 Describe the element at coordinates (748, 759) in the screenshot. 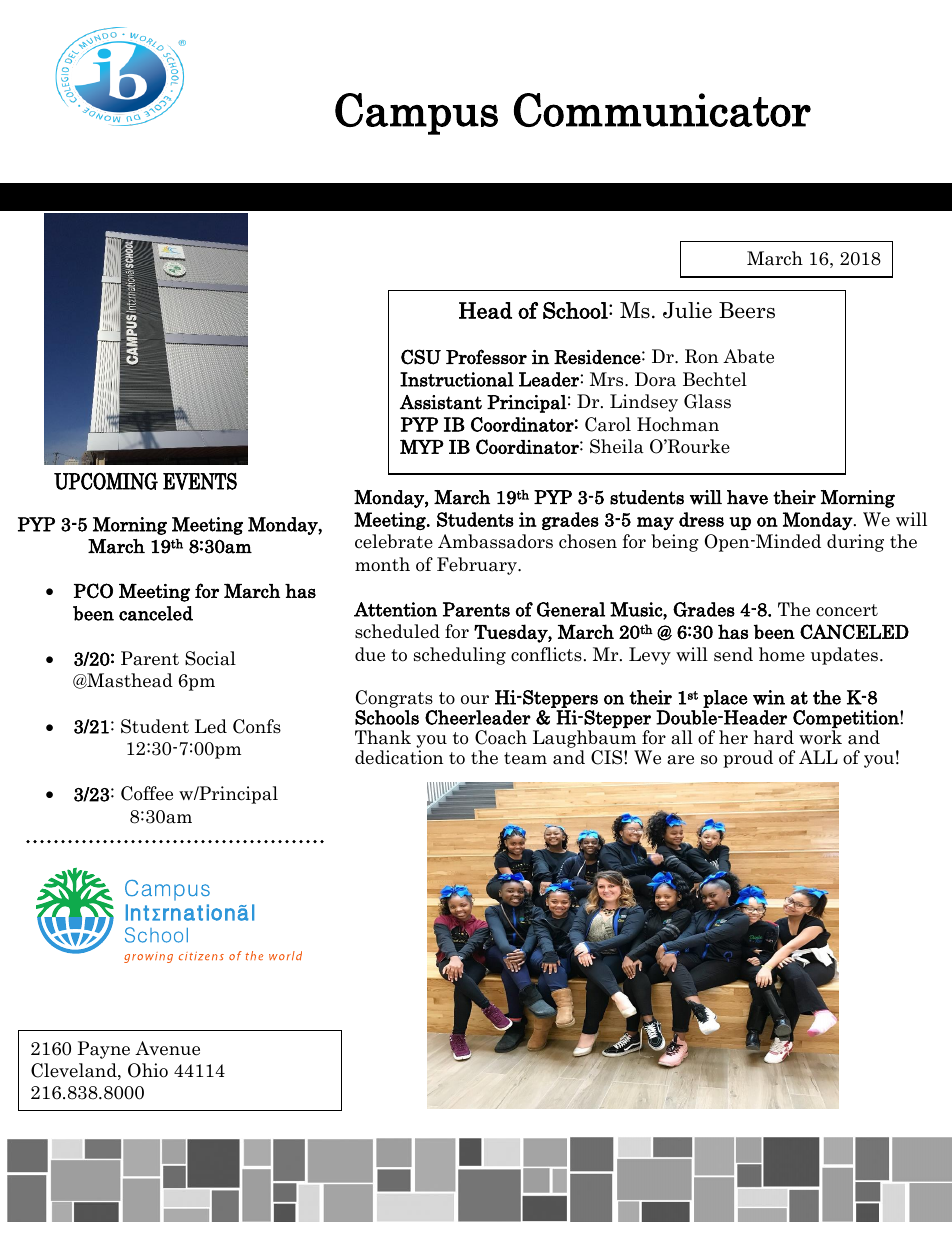

I see `proud` at that location.
